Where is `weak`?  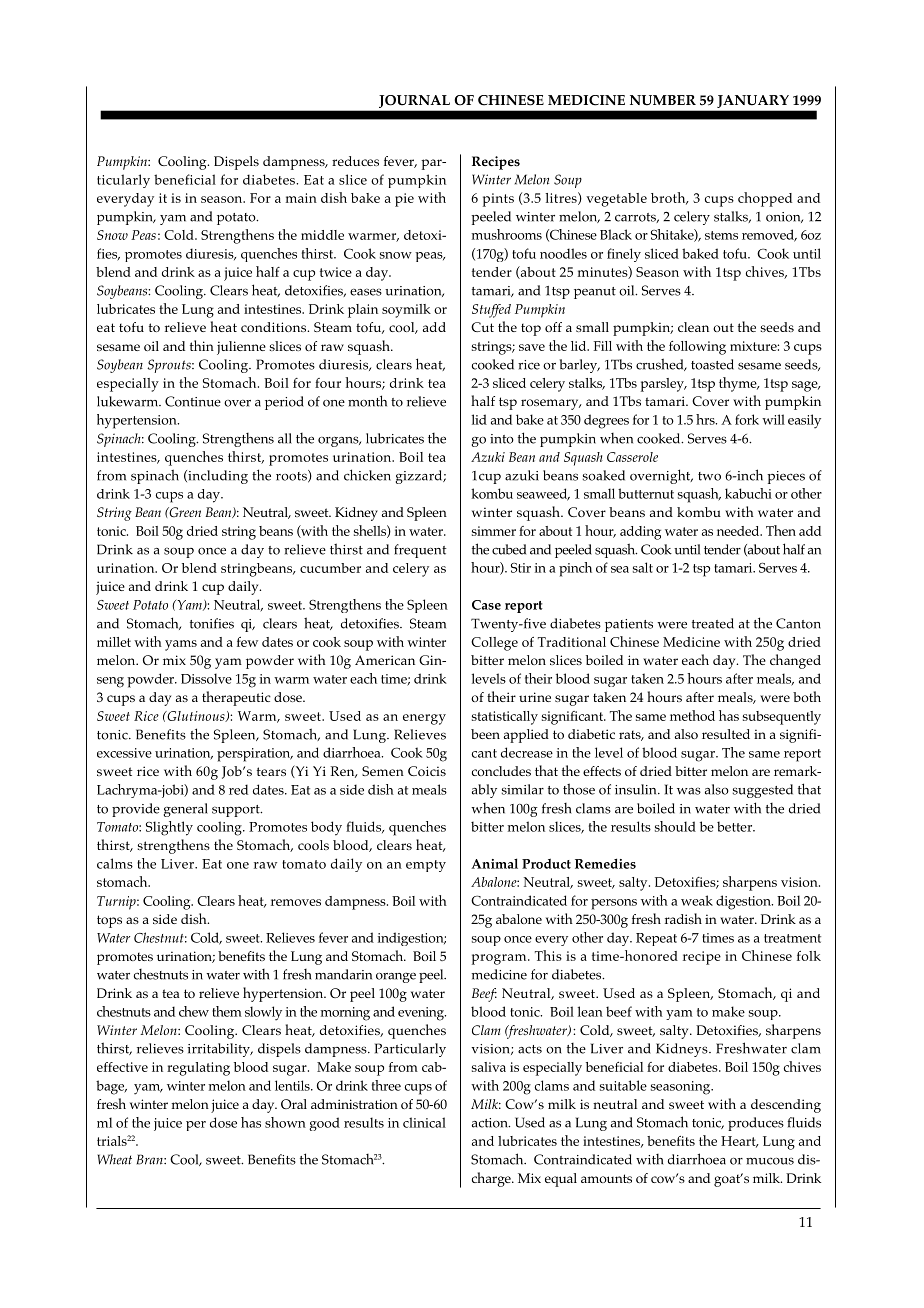
weak is located at coordinates (697, 900).
